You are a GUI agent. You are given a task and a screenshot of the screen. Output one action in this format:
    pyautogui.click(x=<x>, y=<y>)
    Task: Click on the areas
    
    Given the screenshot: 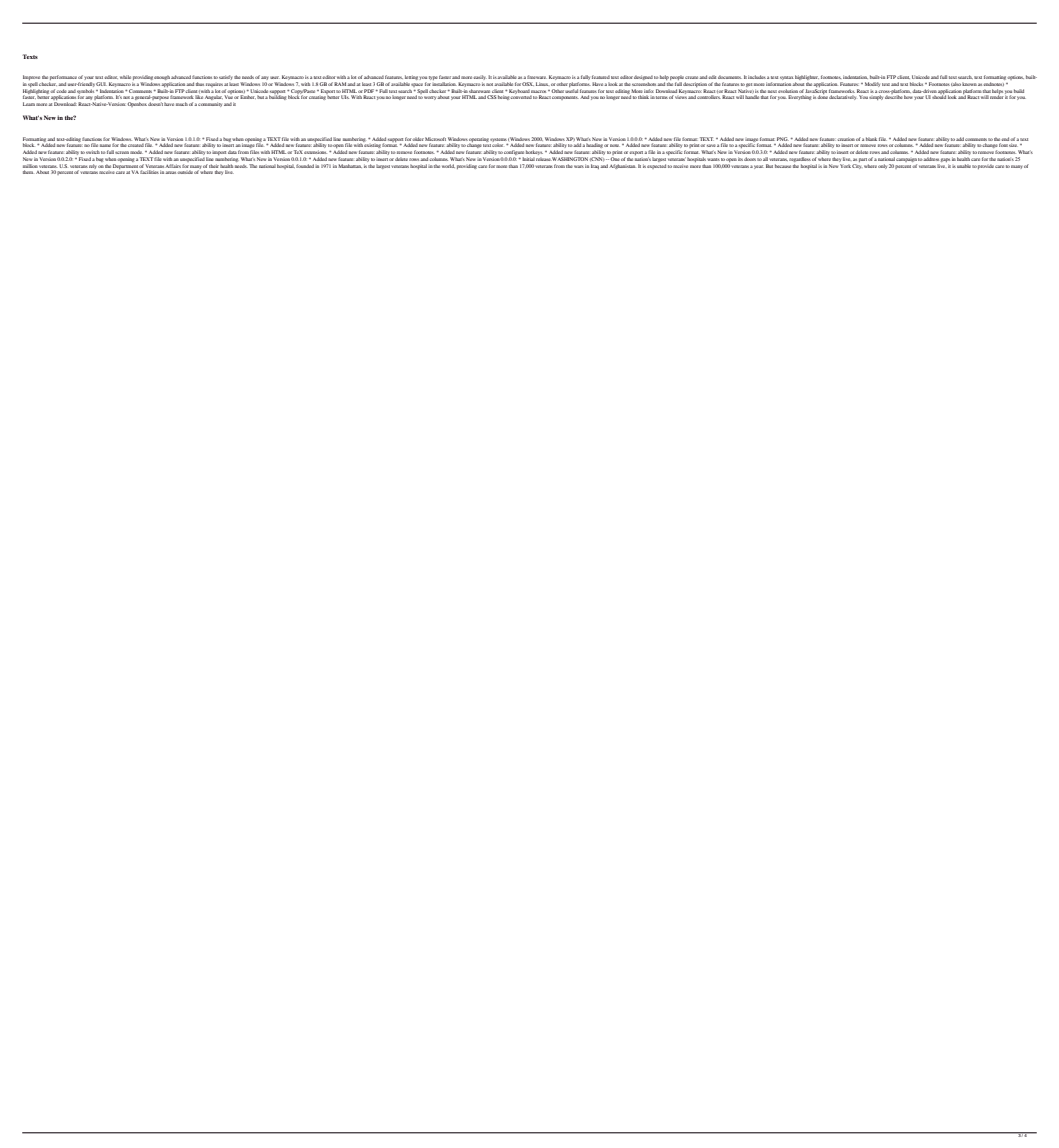 What is the action you would take?
    pyautogui.click(x=171, y=172)
